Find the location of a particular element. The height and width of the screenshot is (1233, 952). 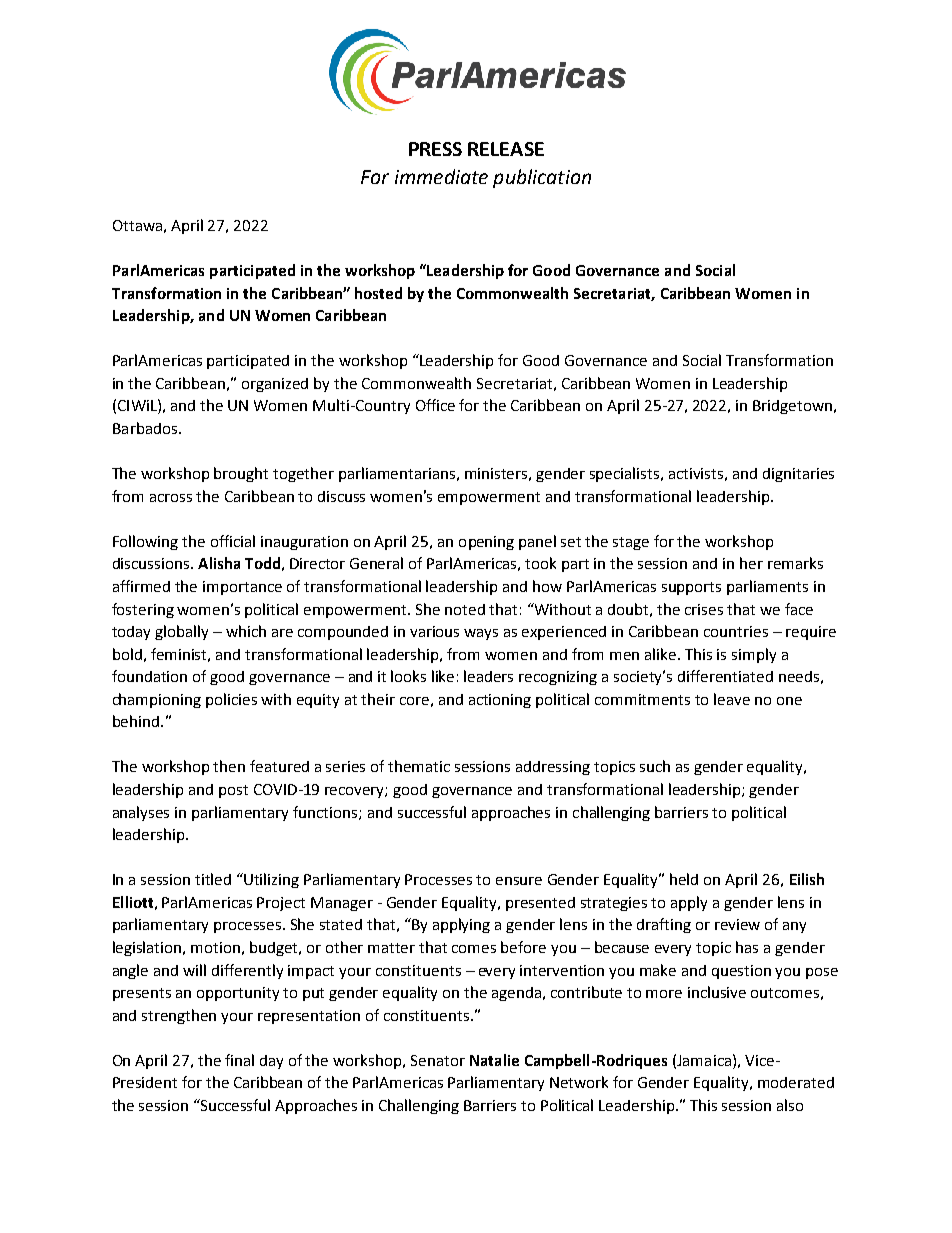

PRESS is located at coordinates (435, 149).
